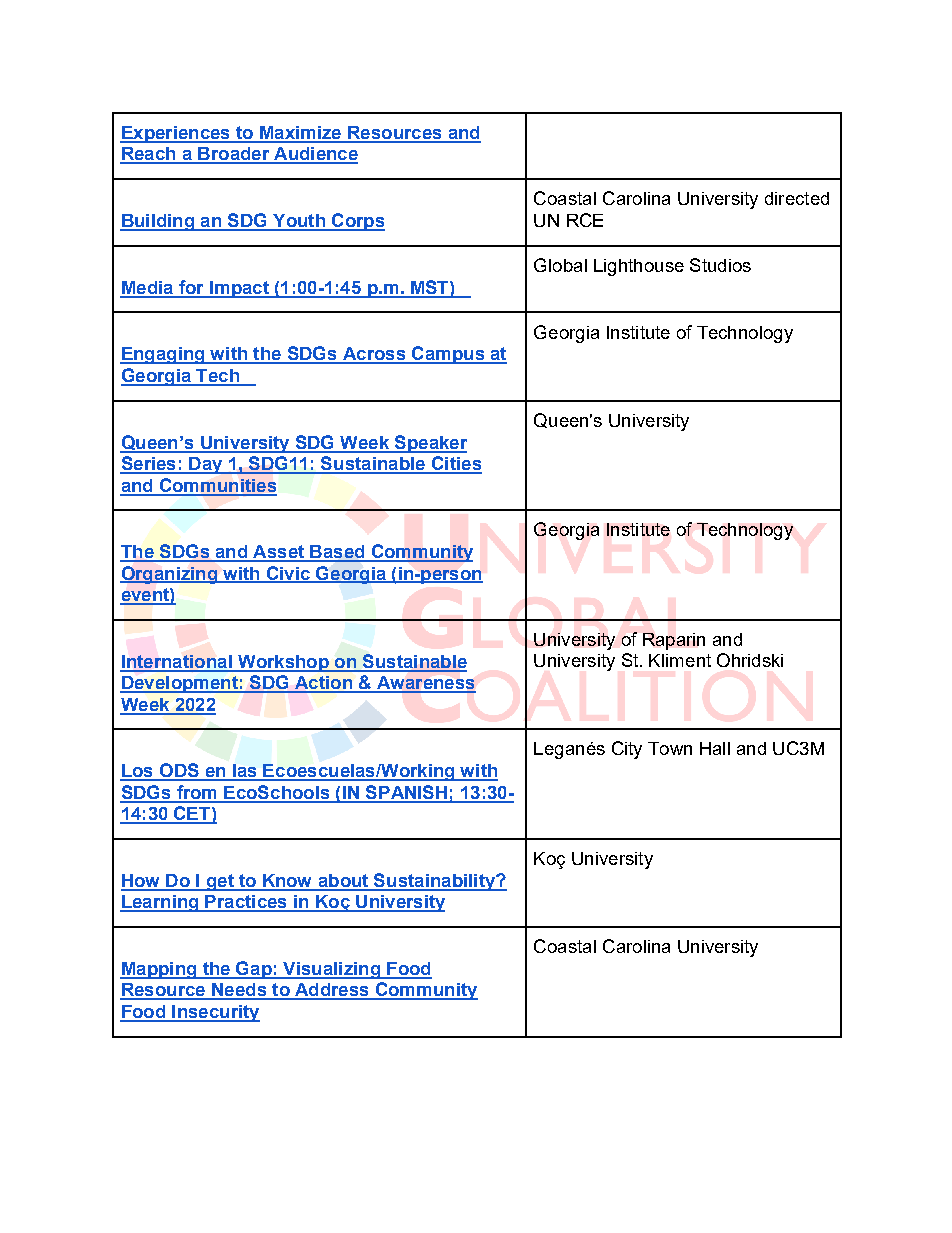 The height and width of the page is (1233, 952). Describe the element at coordinates (234, 155) in the page. I see `Broader` at that location.
